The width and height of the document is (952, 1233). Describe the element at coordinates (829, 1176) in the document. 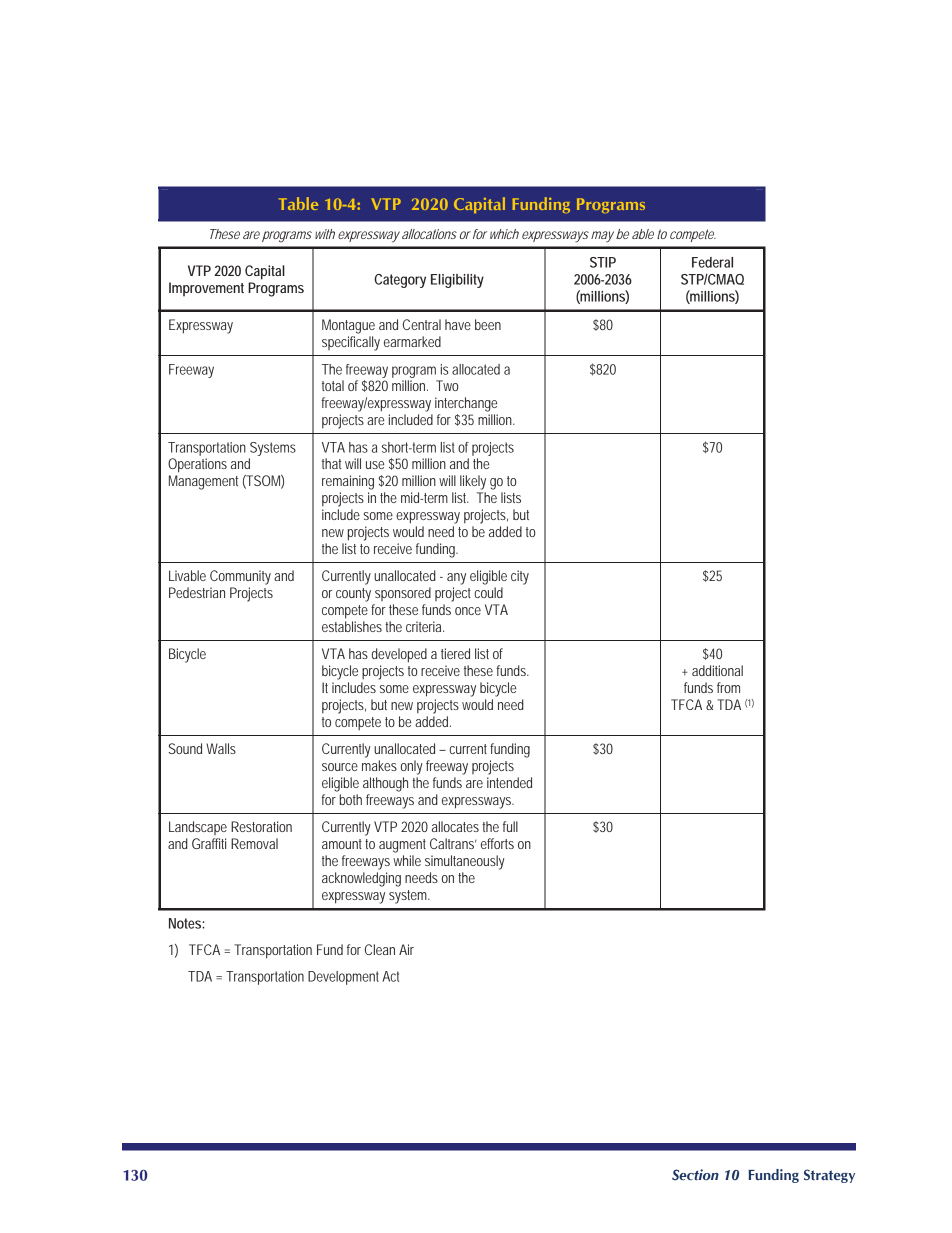

I see `Strategy` at that location.
